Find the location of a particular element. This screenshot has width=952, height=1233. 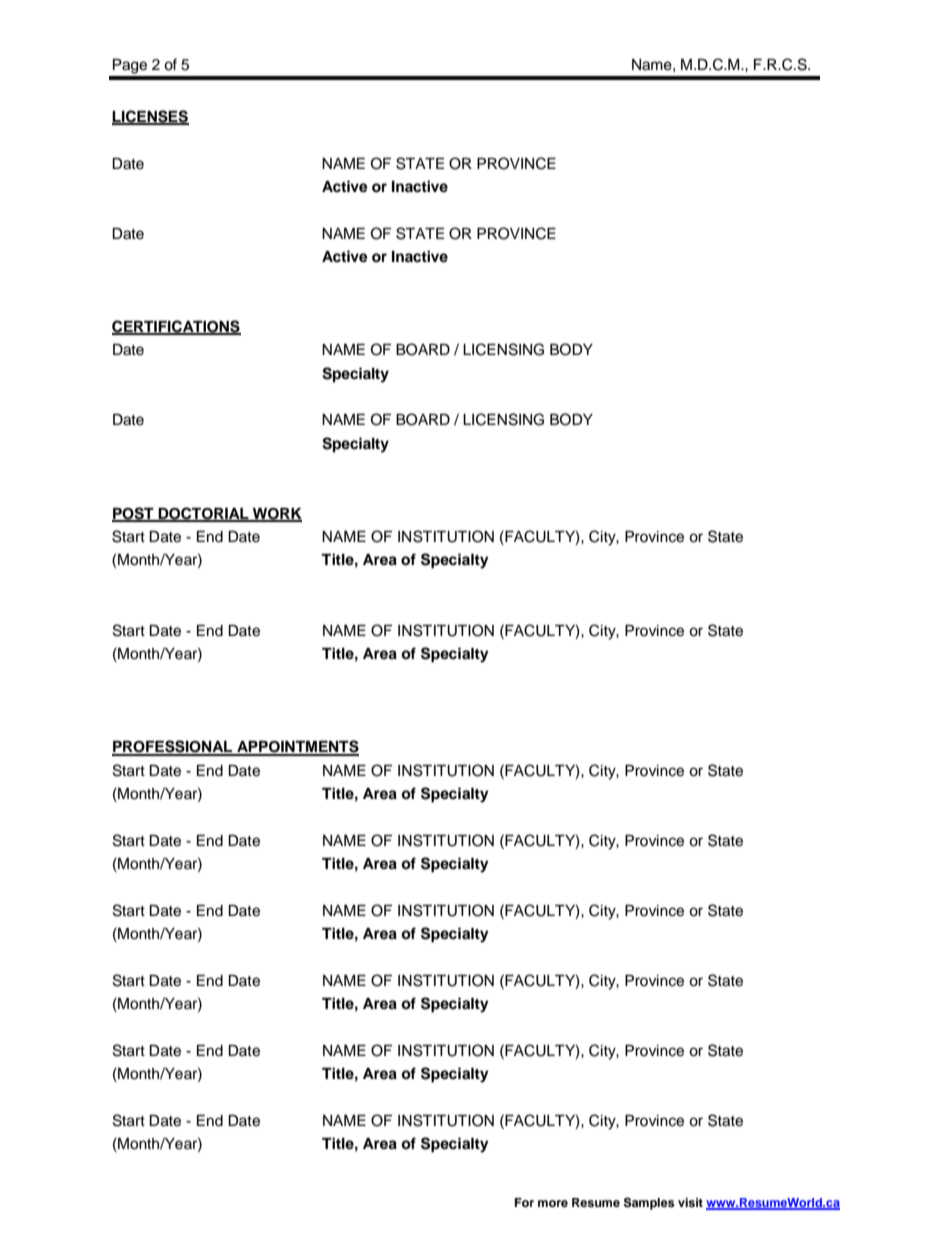

PROFESSIONAL is located at coordinates (173, 747).
